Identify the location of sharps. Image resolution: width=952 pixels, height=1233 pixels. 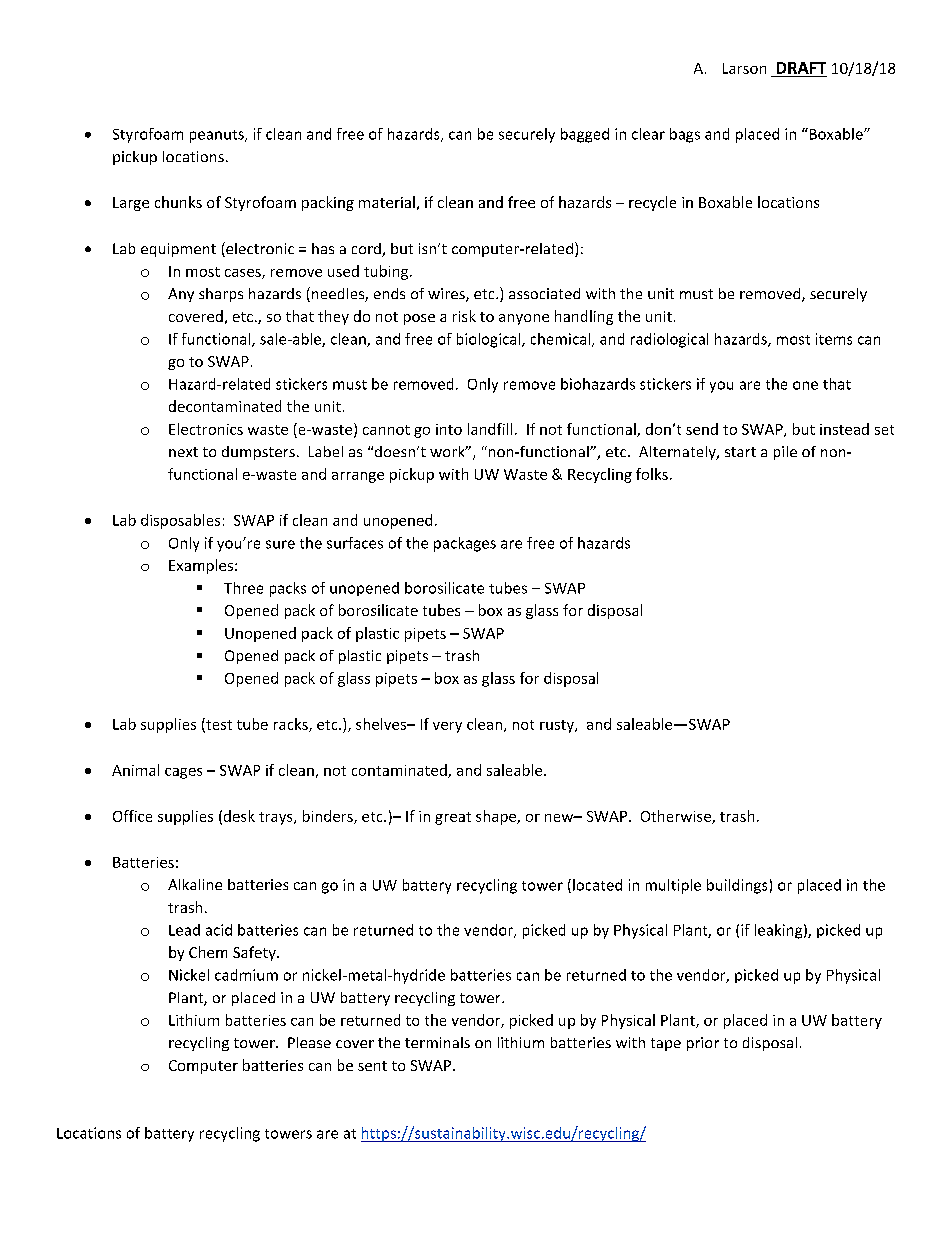
(221, 295).
